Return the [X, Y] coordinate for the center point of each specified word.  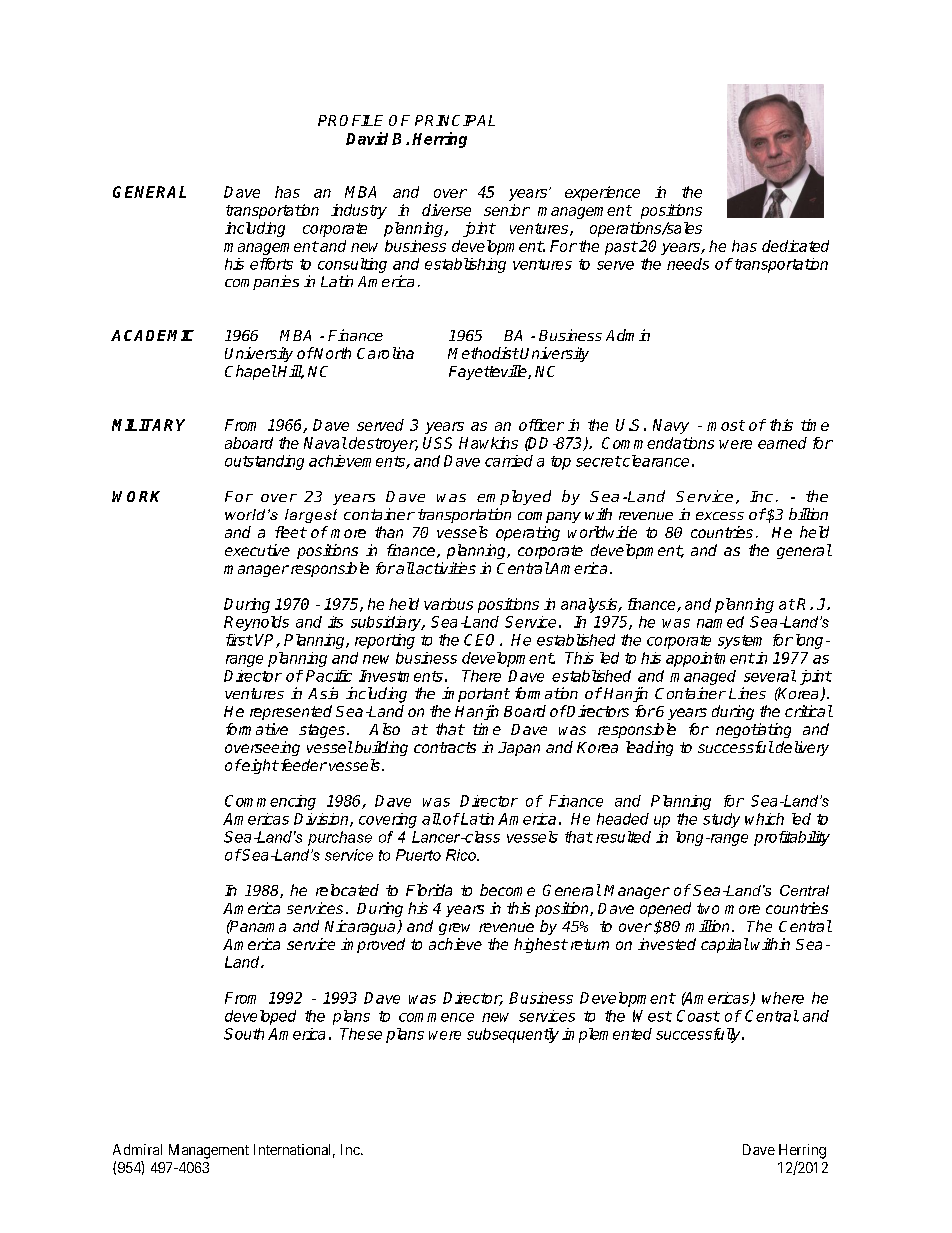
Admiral [137, 1149]
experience [602, 193]
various [448, 604]
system [740, 642]
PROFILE [350, 120]
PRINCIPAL [455, 120]
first [239, 640]
